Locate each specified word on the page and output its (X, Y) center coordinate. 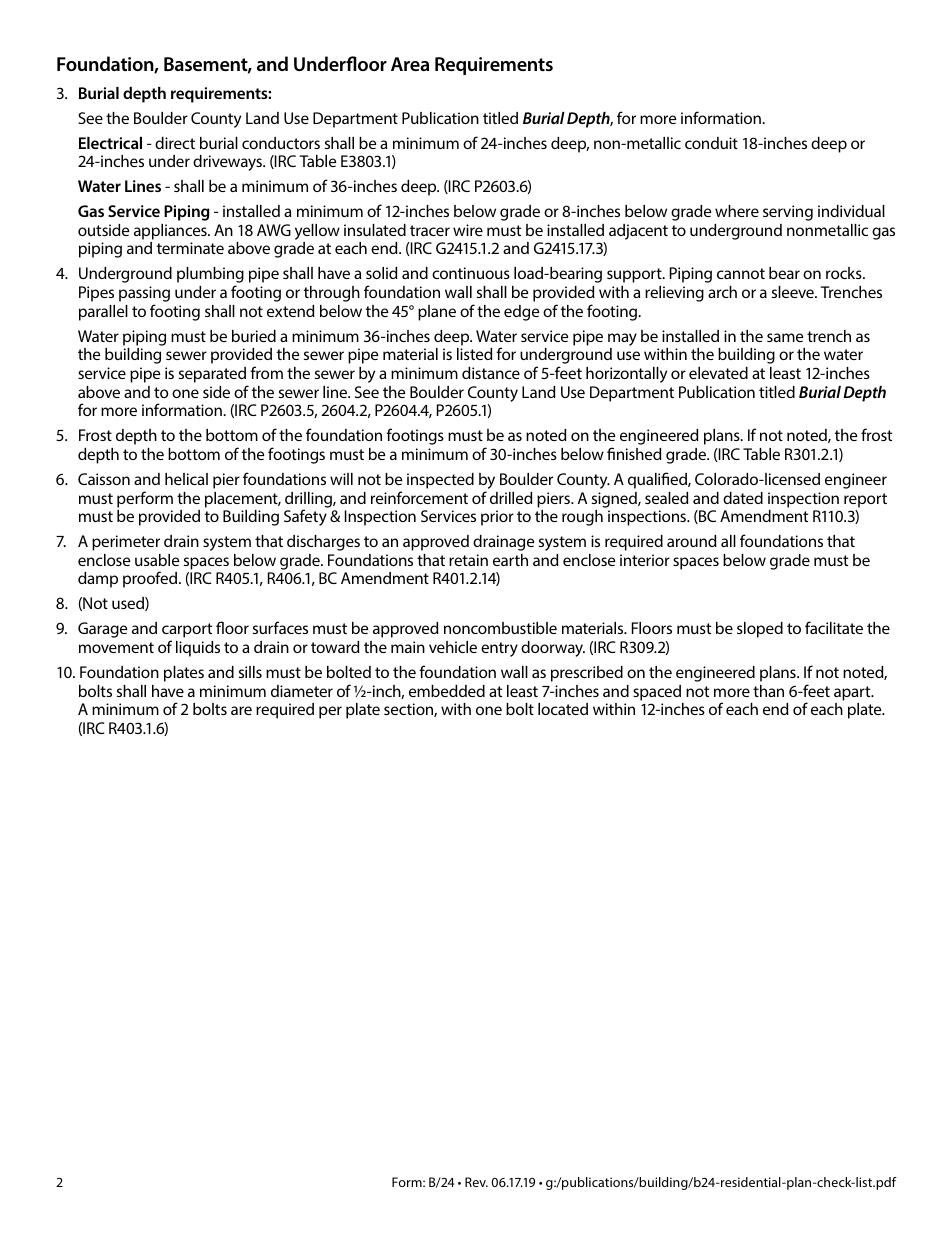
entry (499, 649)
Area (410, 64)
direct (175, 143)
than (768, 691)
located (563, 709)
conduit (711, 143)
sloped (760, 630)
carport (187, 632)
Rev (476, 1182)
